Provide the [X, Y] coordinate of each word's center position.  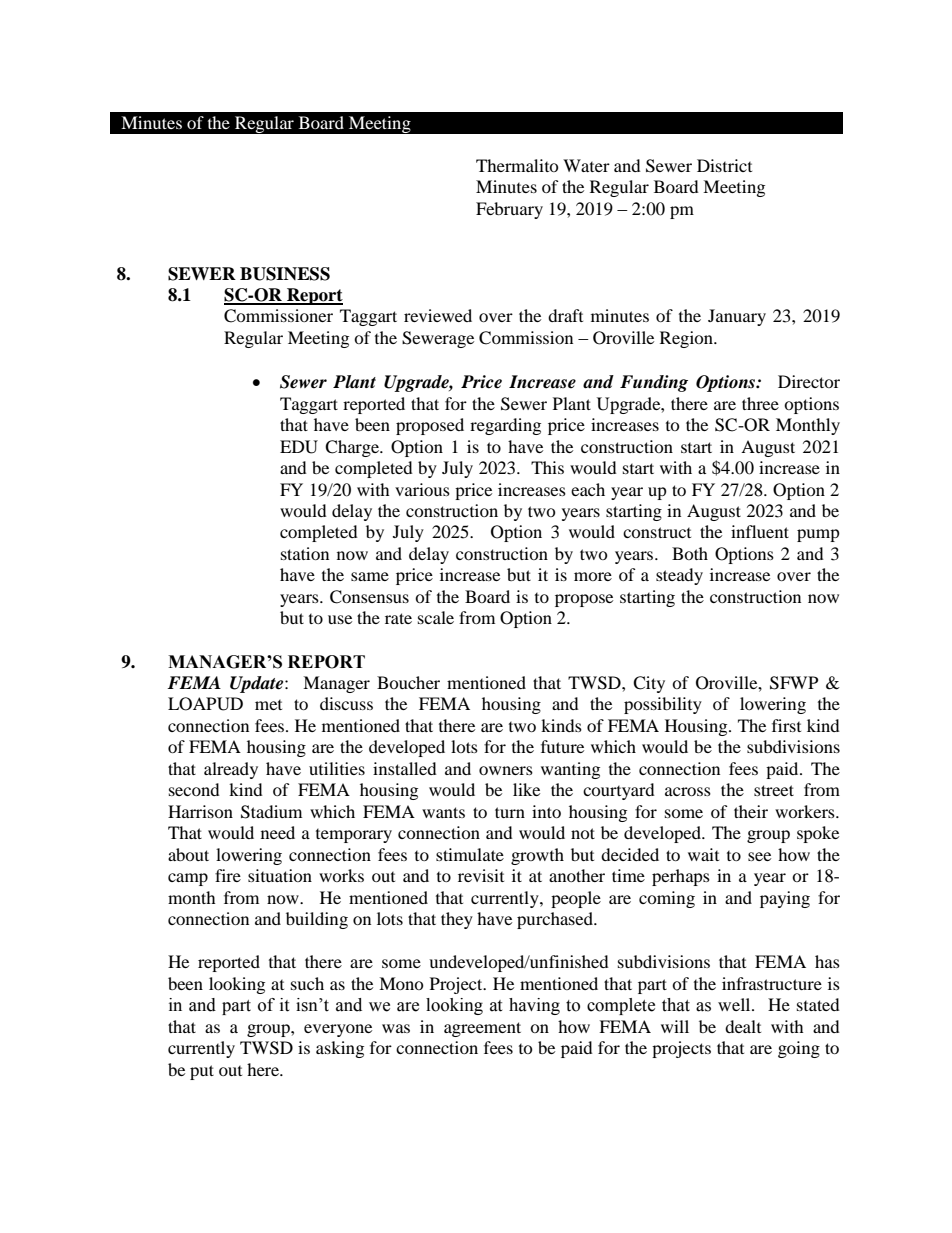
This [547, 467]
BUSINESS [285, 274]
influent [760, 531]
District [724, 165]
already [231, 770]
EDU [299, 447]
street [774, 790]
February [509, 210]
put [202, 1072]
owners [506, 770]
